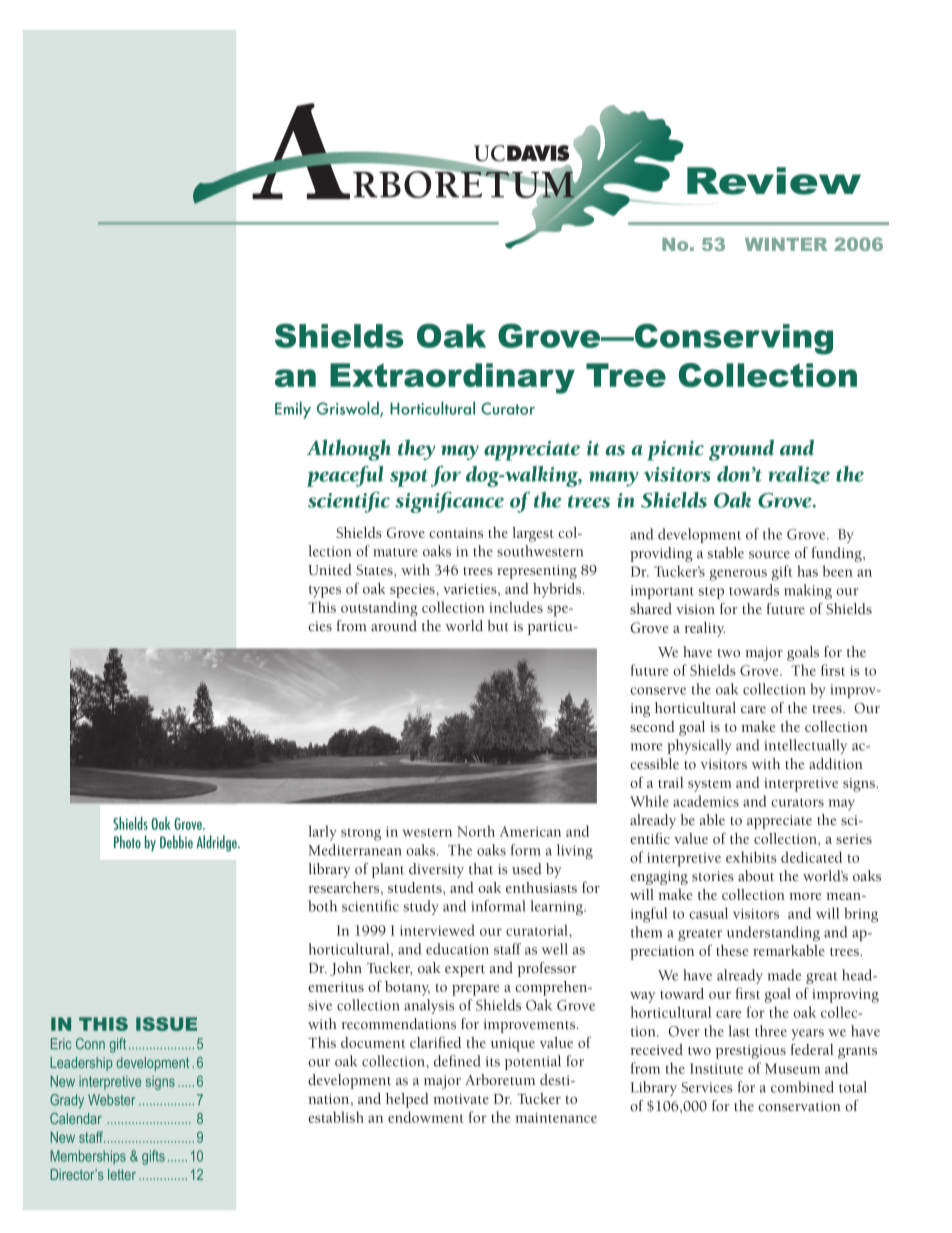 Image resolution: width=952 pixels, height=1233 pixels. What do you see at coordinates (325, 592) in the screenshot?
I see `types` at bounding box center [325, 592].
